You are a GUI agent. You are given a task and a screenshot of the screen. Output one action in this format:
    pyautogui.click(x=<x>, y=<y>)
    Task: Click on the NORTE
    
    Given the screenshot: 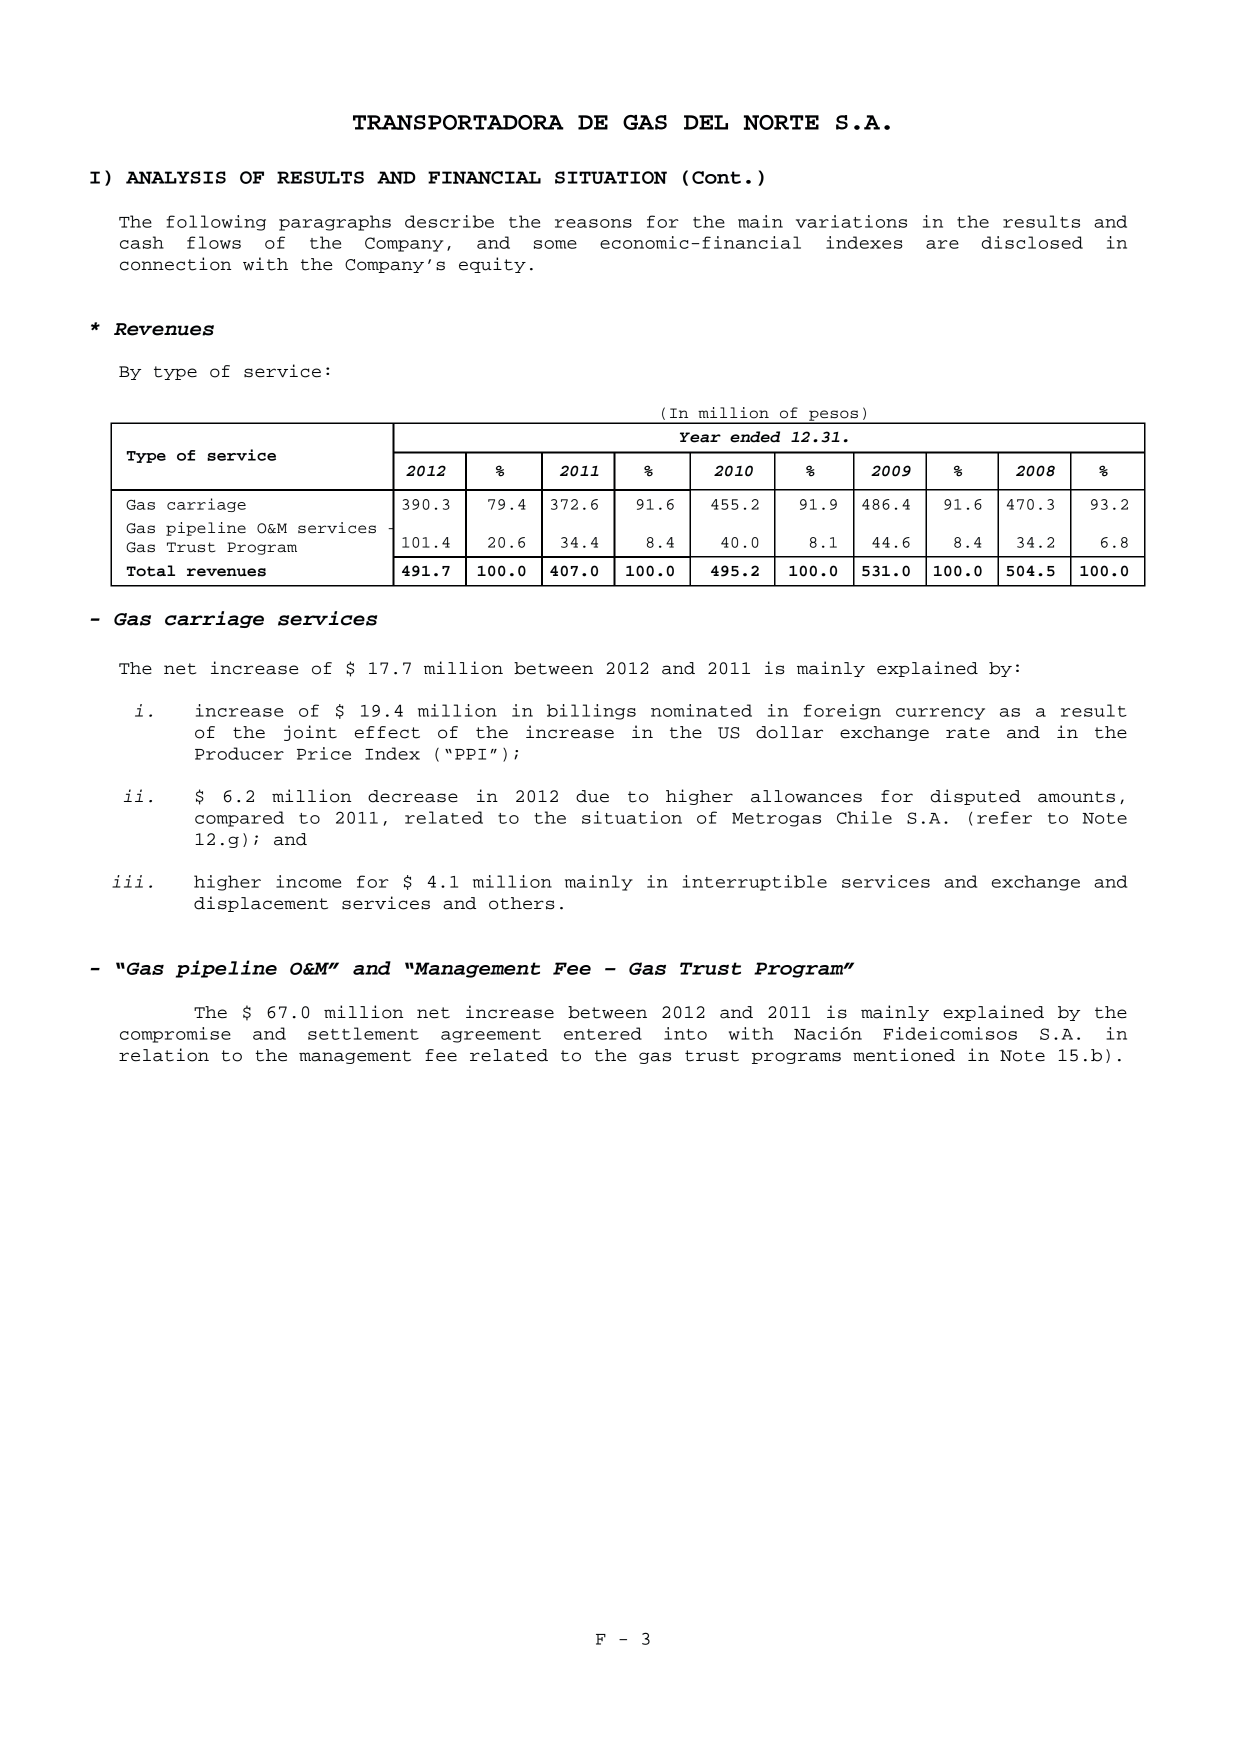 What is the action you would take?
    pyautogui.click(x=781, y=122)
